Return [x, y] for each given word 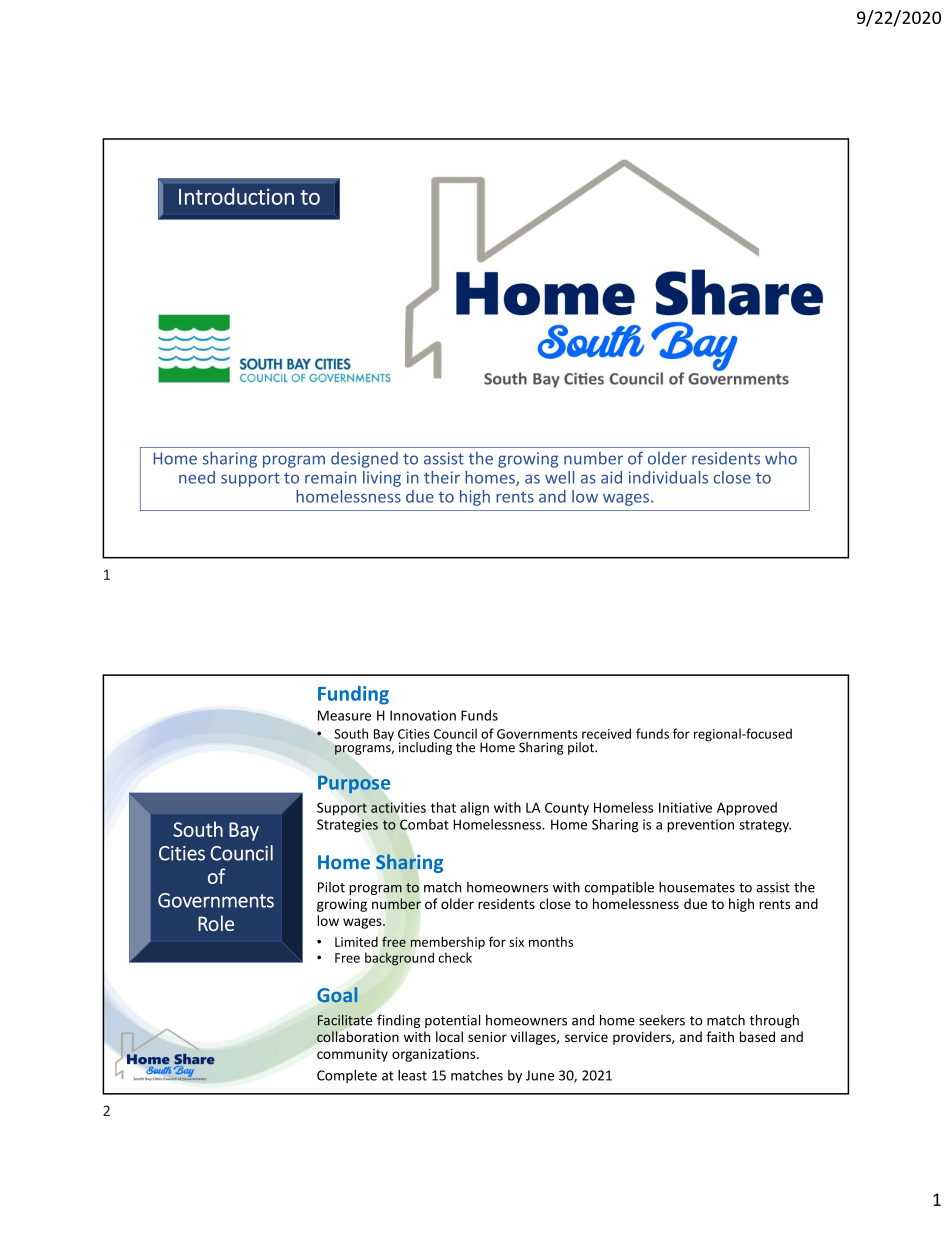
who [781, 458]
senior [487, 1037]
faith [720, 1036]
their [442, 477]
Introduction [236, 196]
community [352, 1055]
